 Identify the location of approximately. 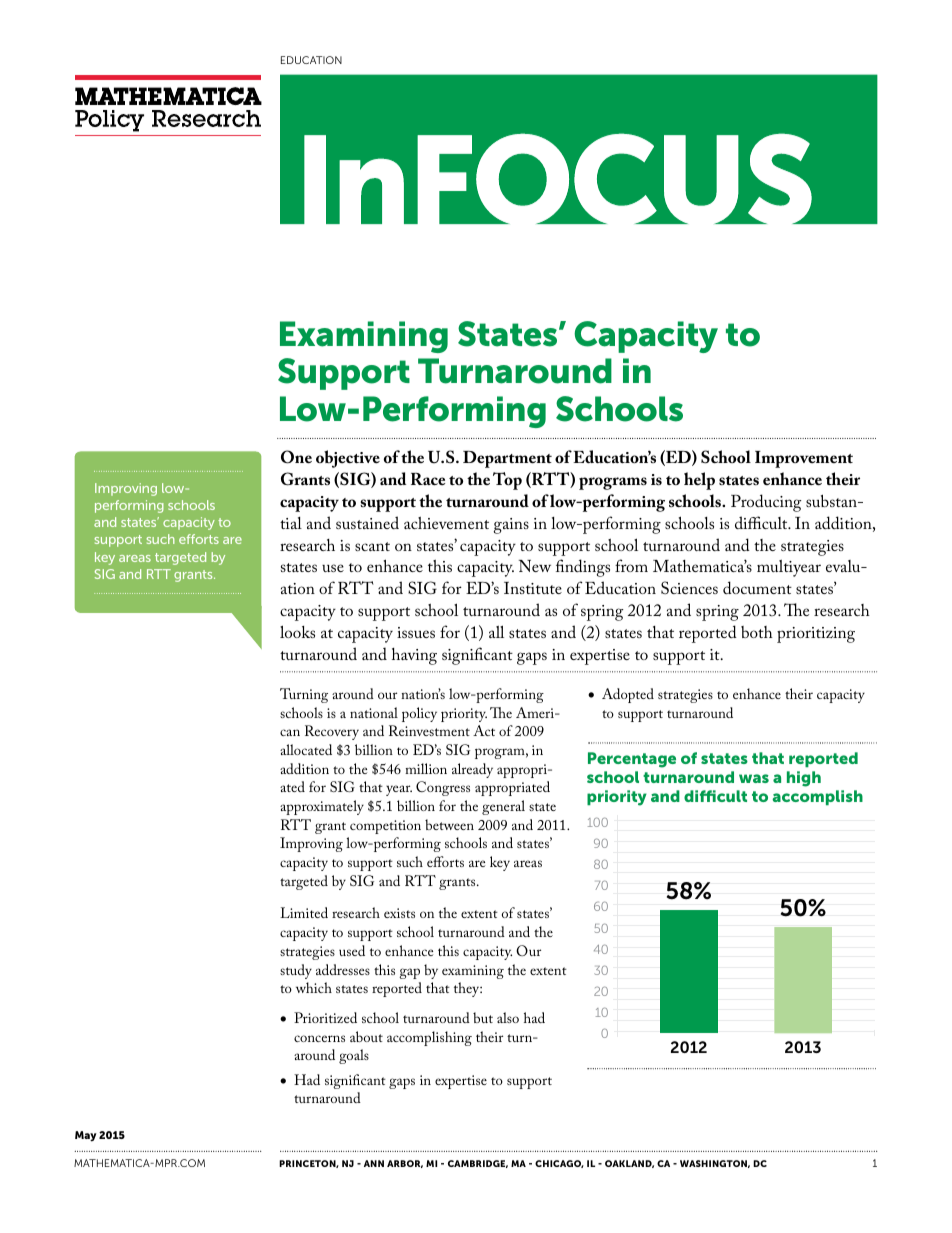
(322, 807).
